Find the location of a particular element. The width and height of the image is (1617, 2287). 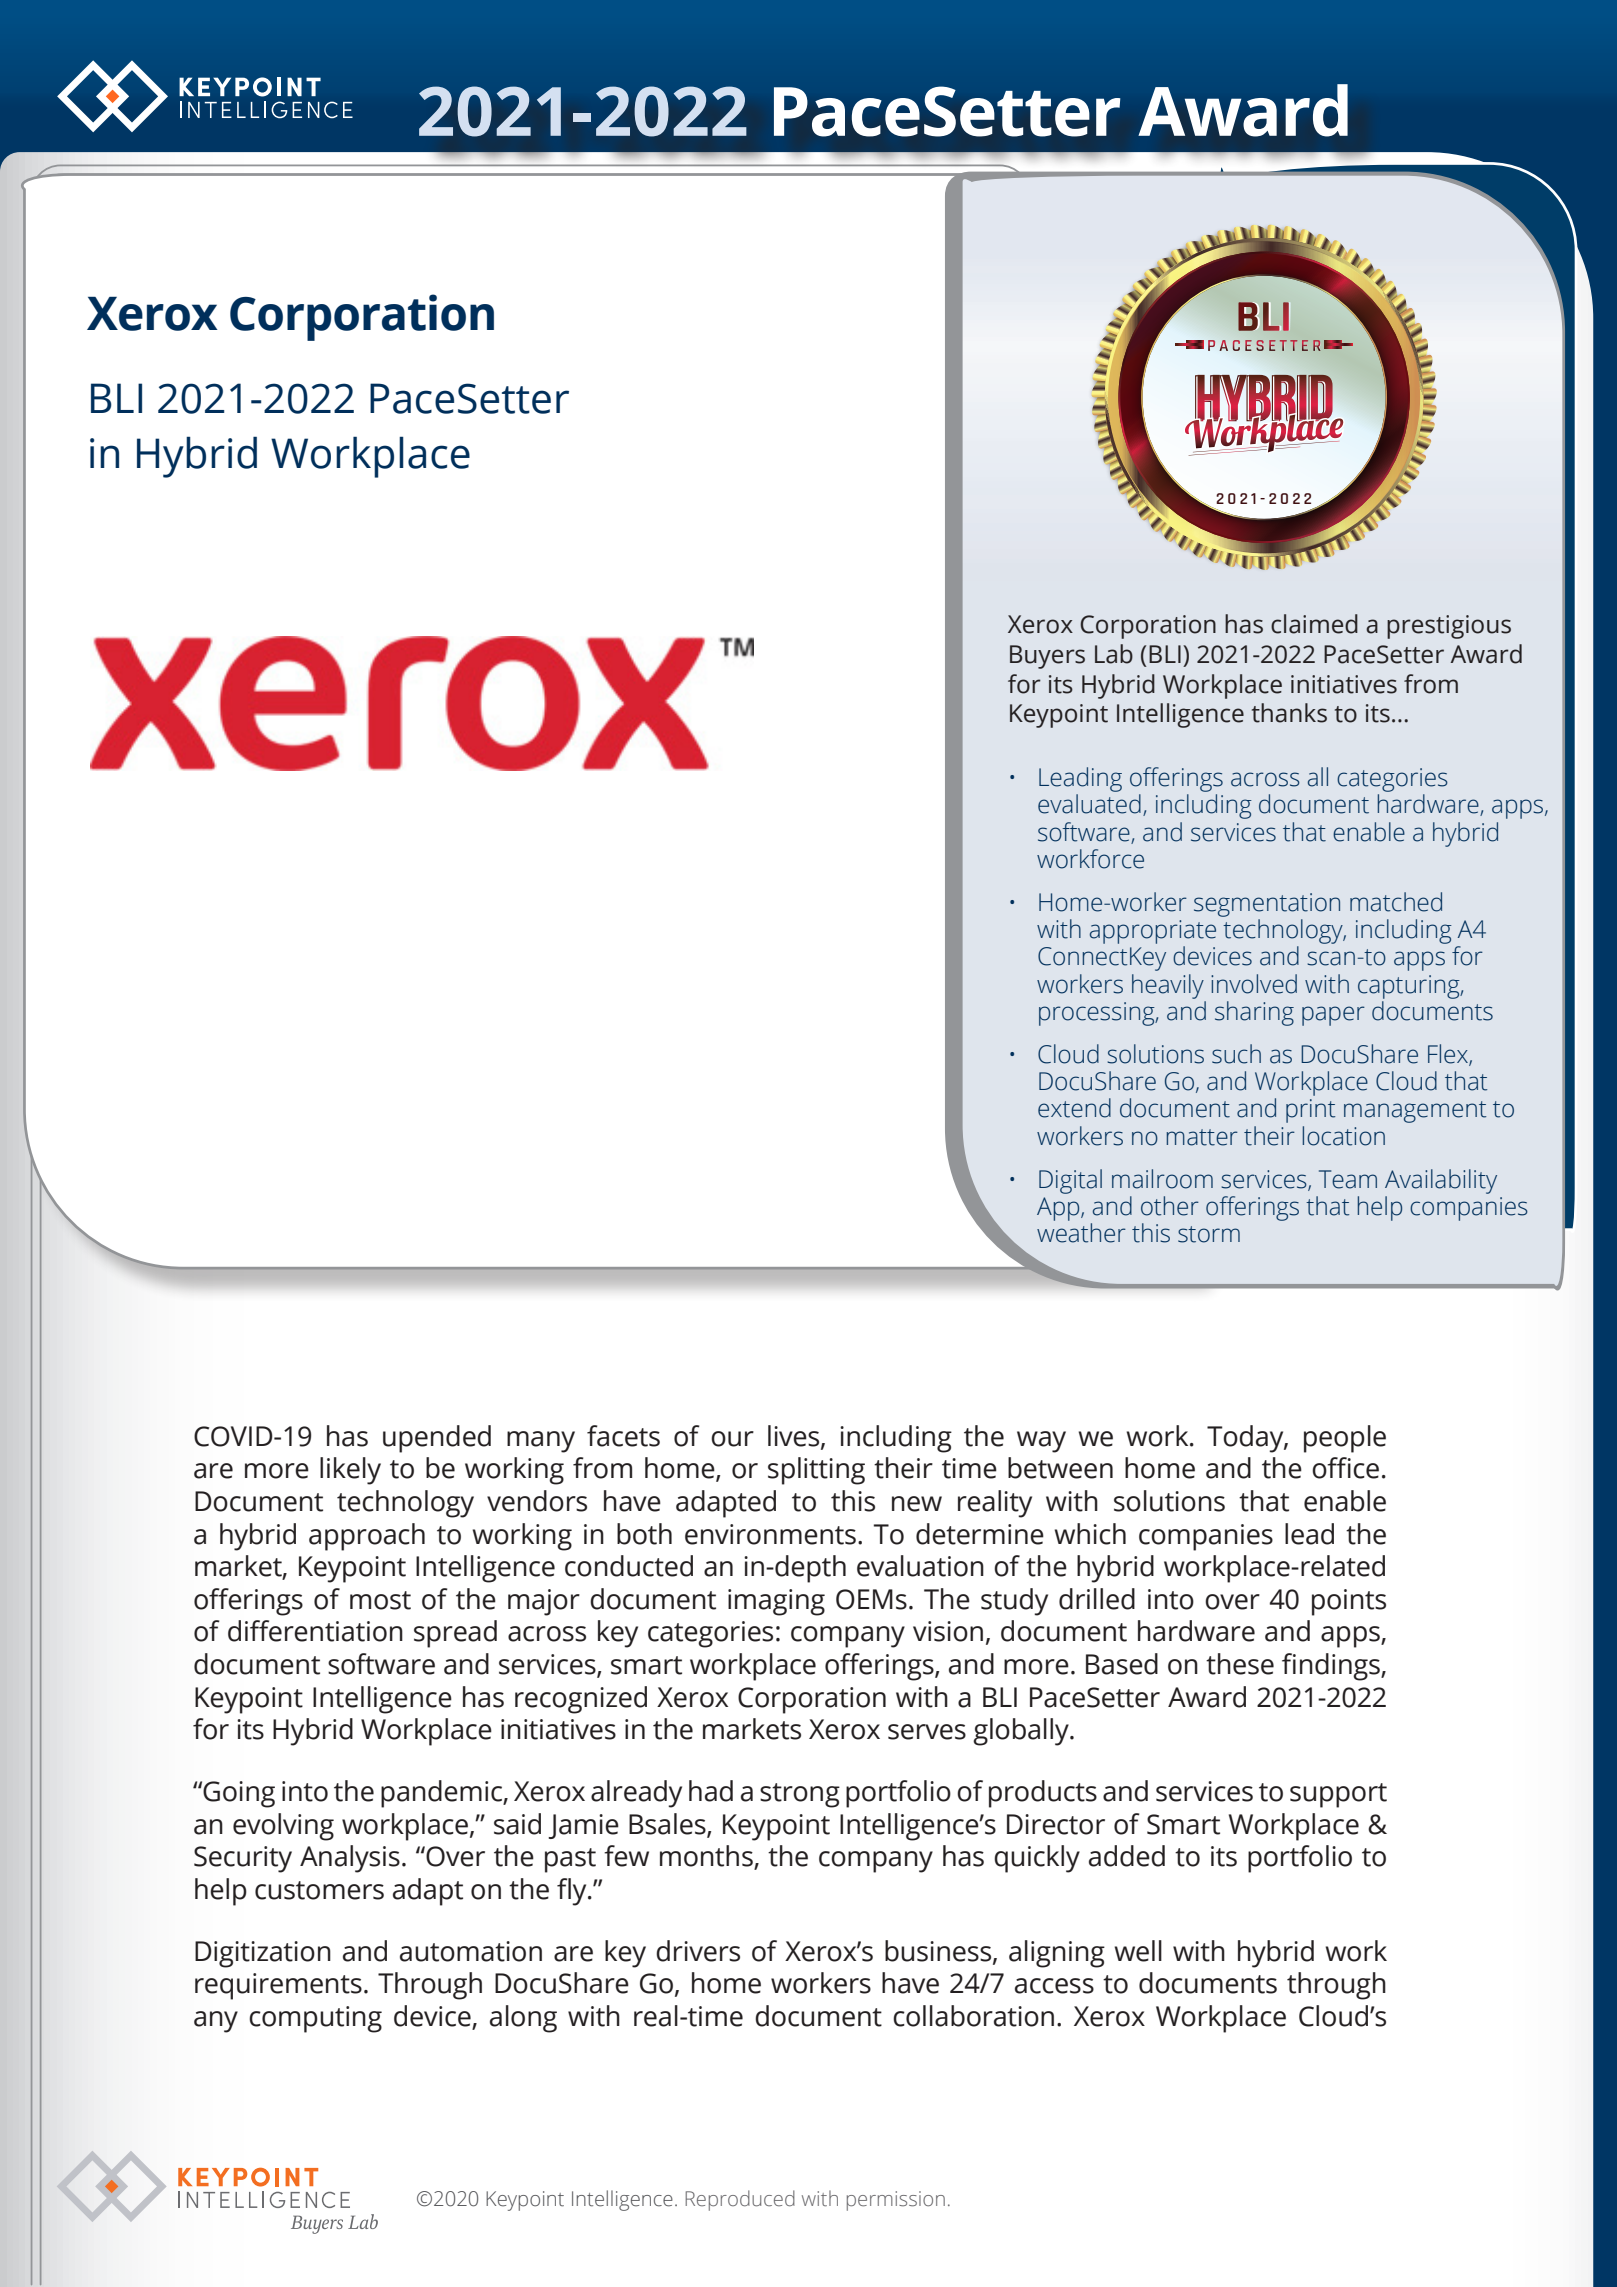

permission is located at coordinates (896, 2201).
